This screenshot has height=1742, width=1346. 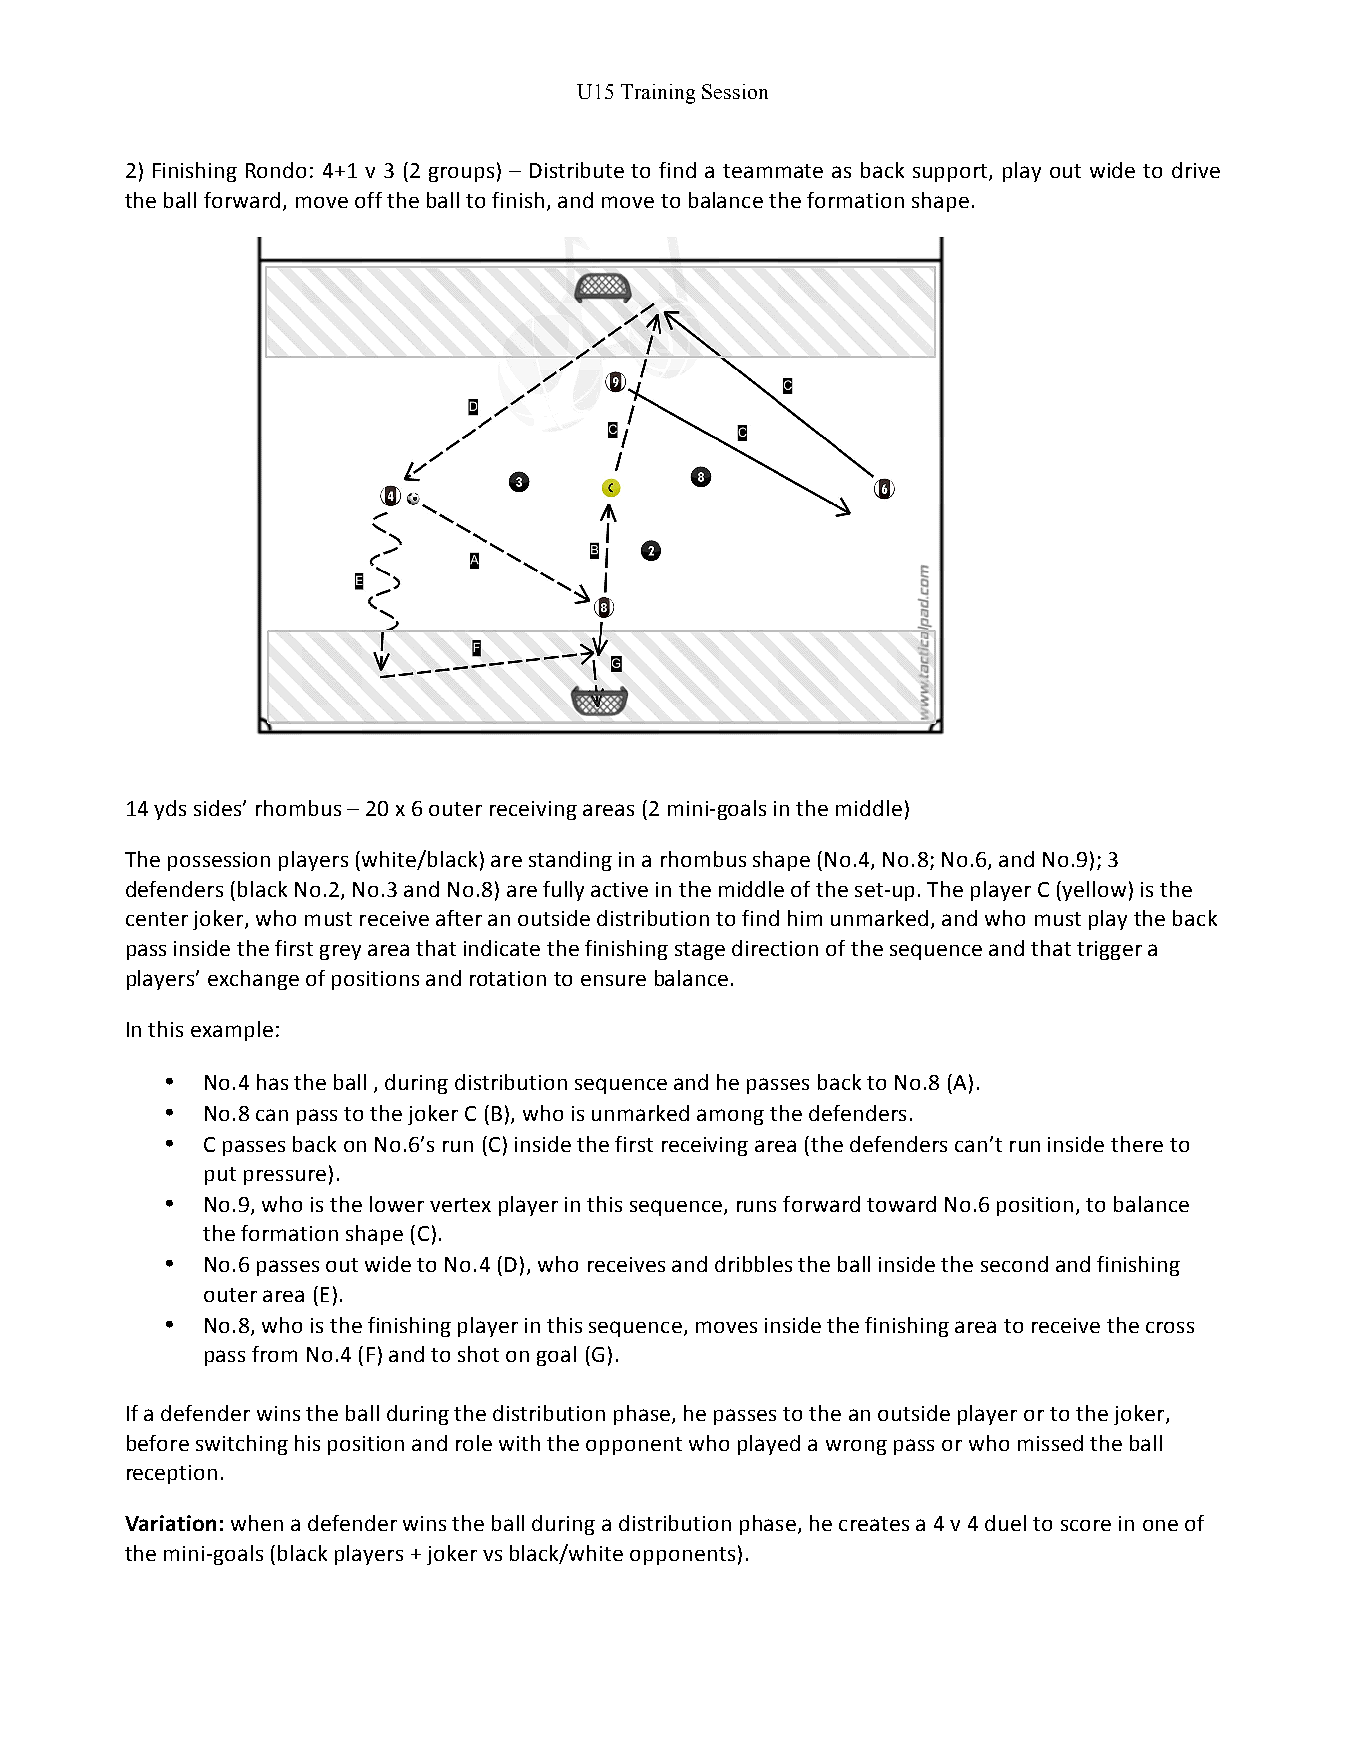 I want to click on there, so click(x=1137, y=1144).
